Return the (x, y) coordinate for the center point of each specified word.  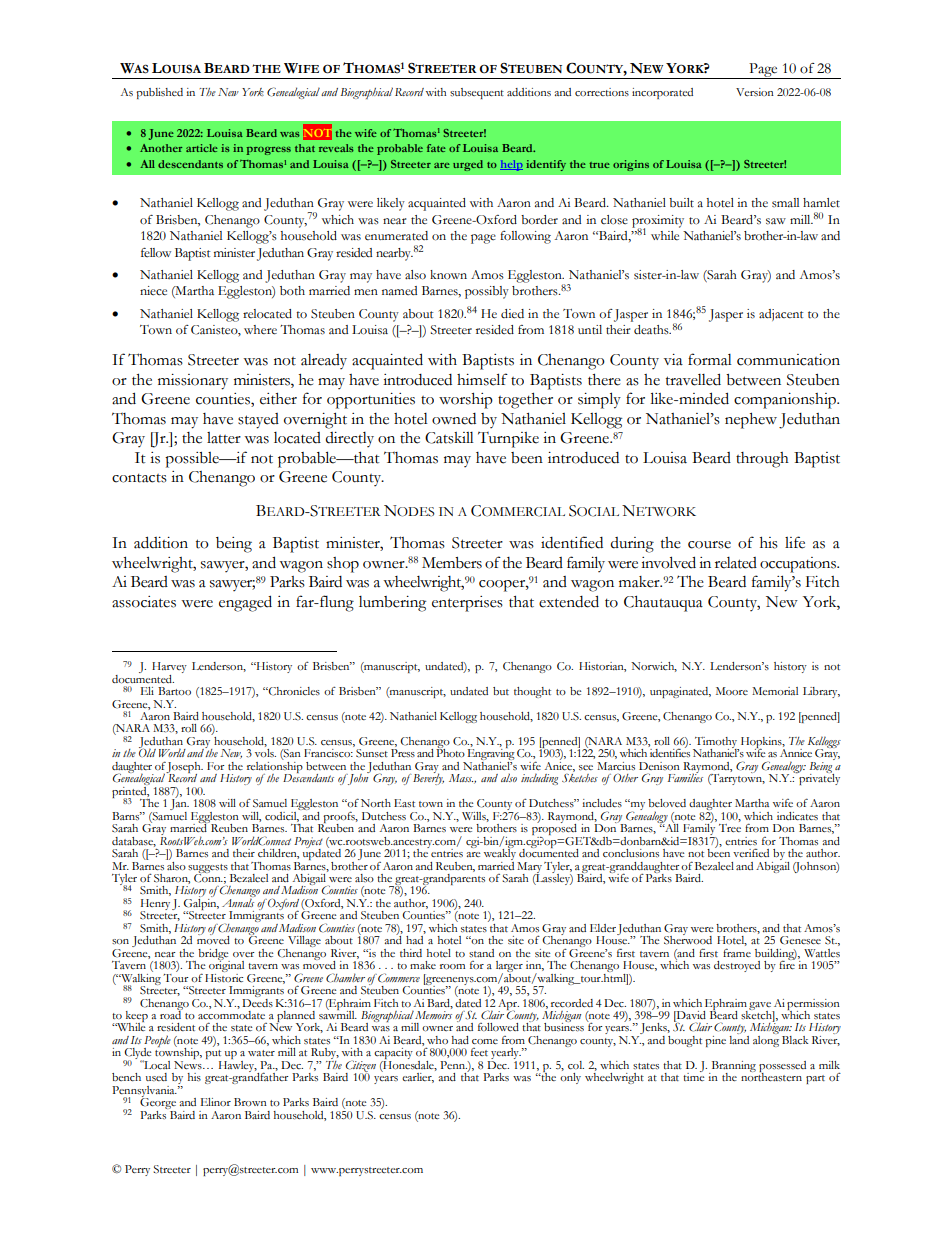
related (736, 563)
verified (751, 852)
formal (710, 359)
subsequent (477, 93)
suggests (208, 869)
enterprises (467, 604)
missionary (193, 382)
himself (482, 379)
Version (755, 92)
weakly (501, 854)
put (213, 1056)
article (202, 148)
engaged (245, 603)
